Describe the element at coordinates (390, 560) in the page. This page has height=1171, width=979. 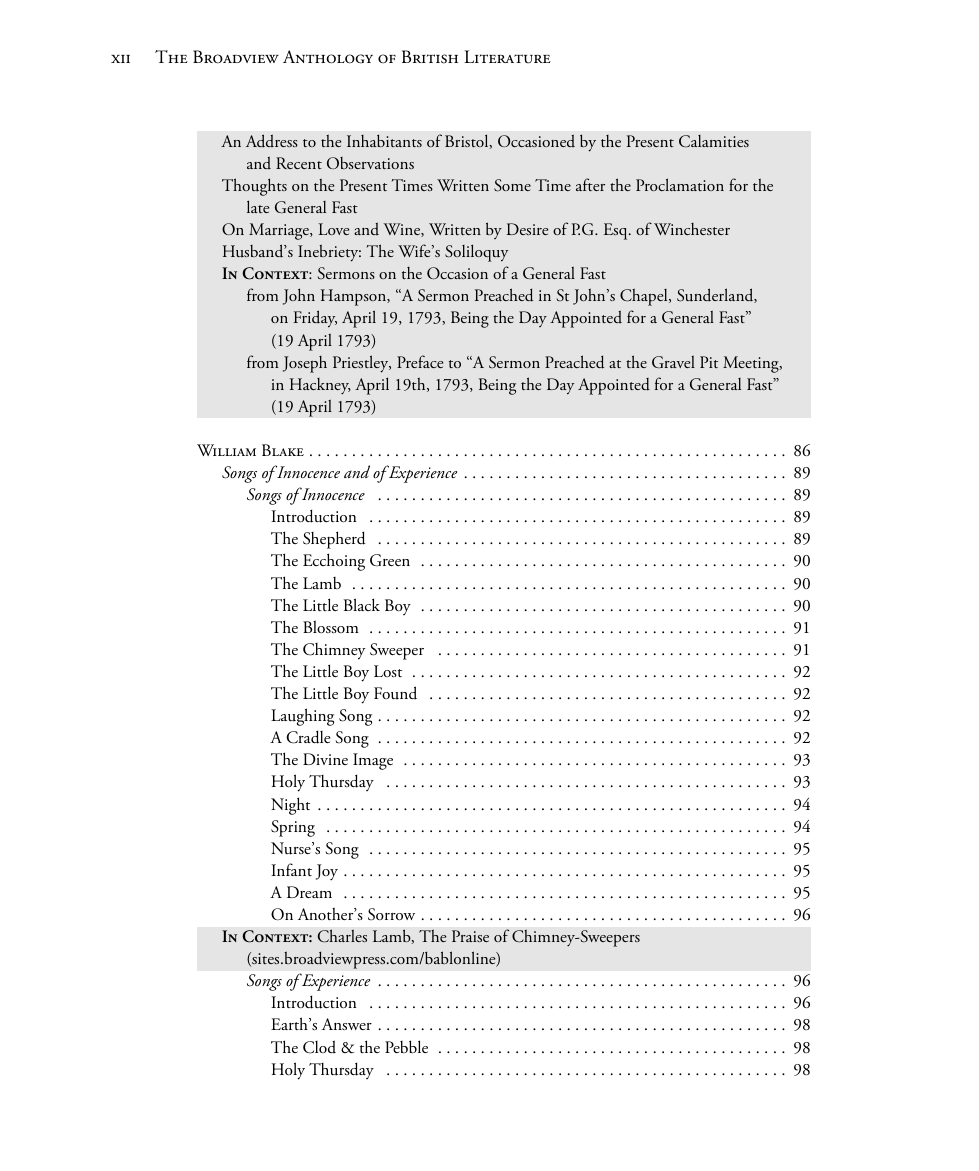
I see `Green` at that location.
